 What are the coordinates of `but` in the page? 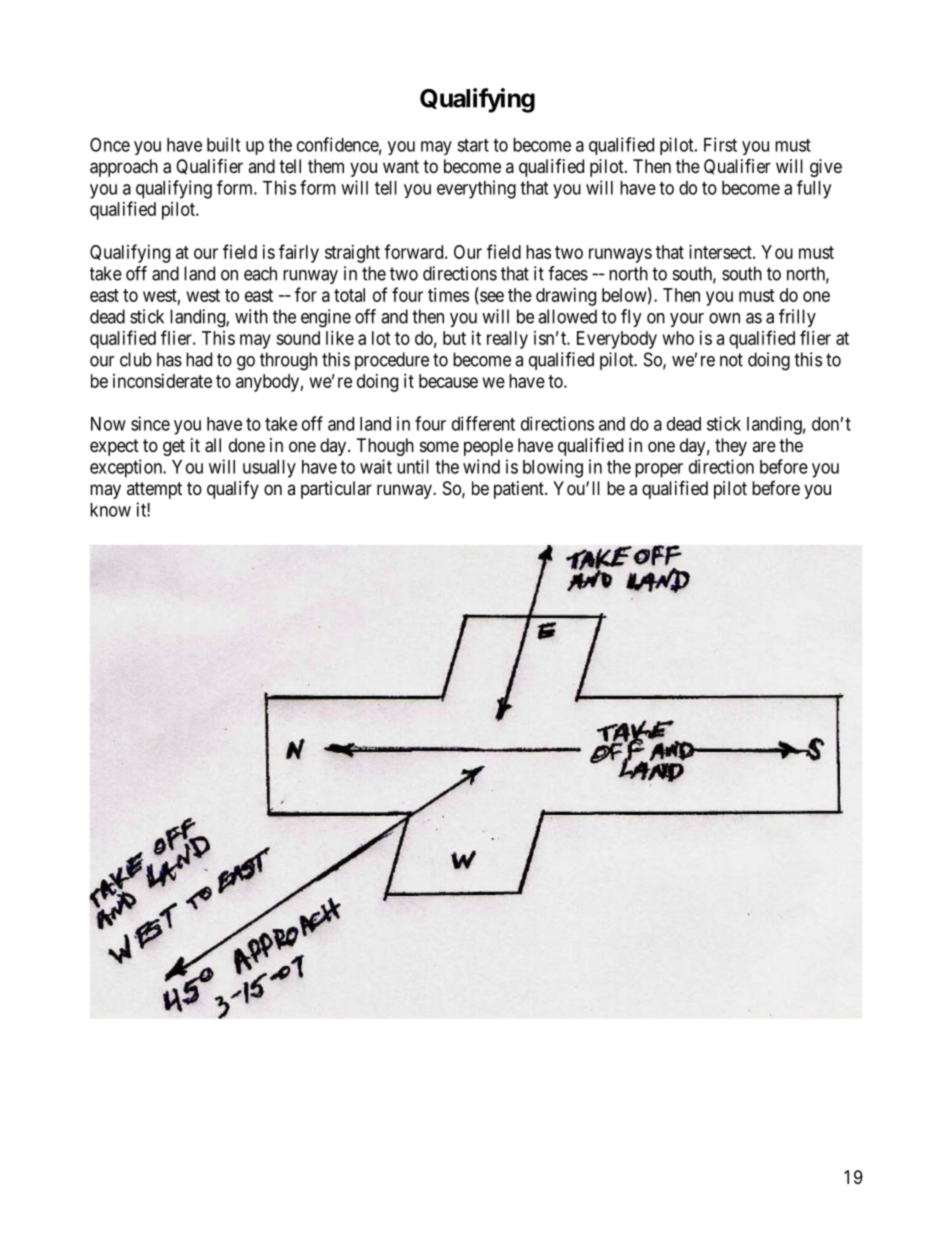 It's located at (454, 338).
